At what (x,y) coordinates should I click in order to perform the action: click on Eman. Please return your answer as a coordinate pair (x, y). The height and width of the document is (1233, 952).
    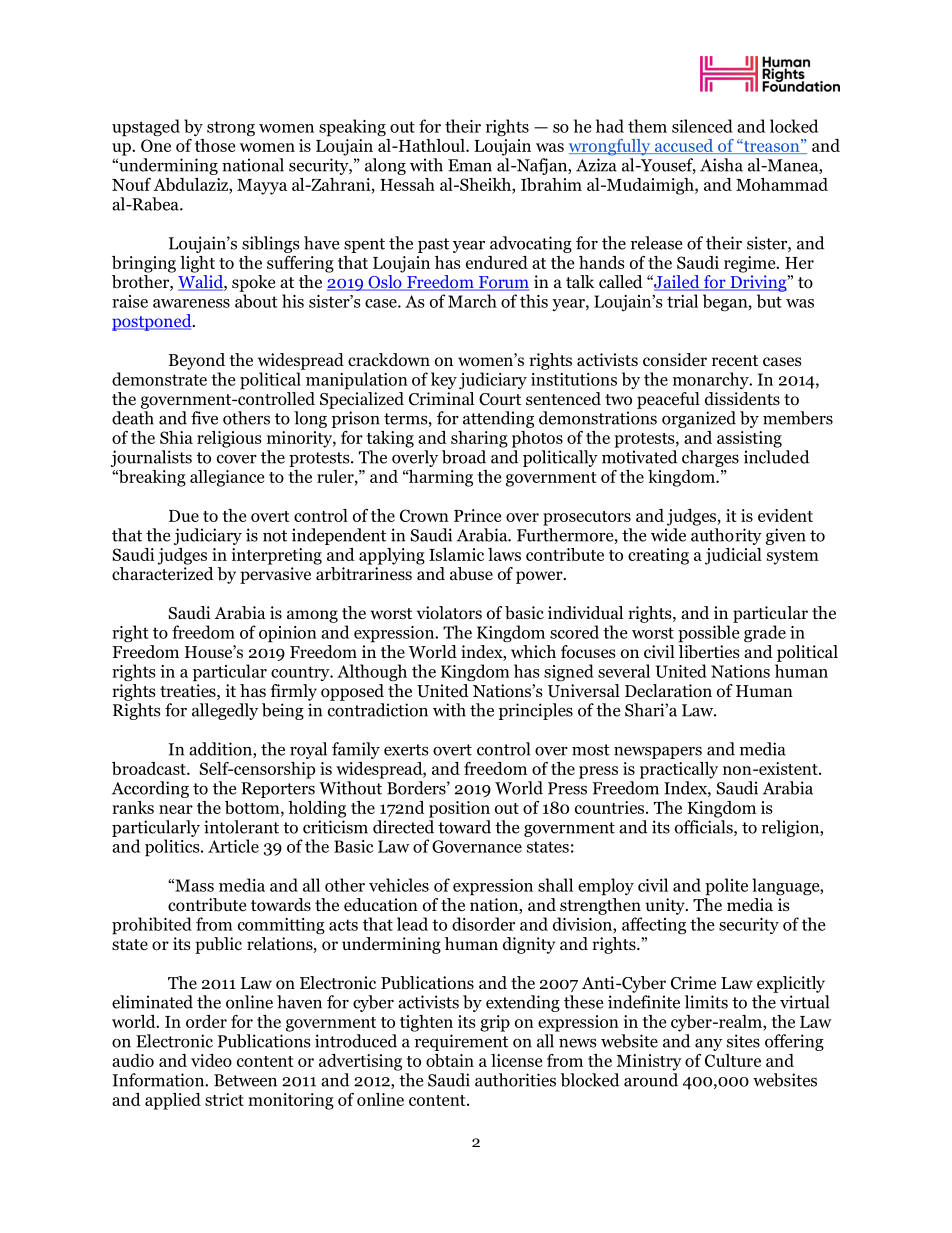
    Looking at the image, I should click on (470, 165).
